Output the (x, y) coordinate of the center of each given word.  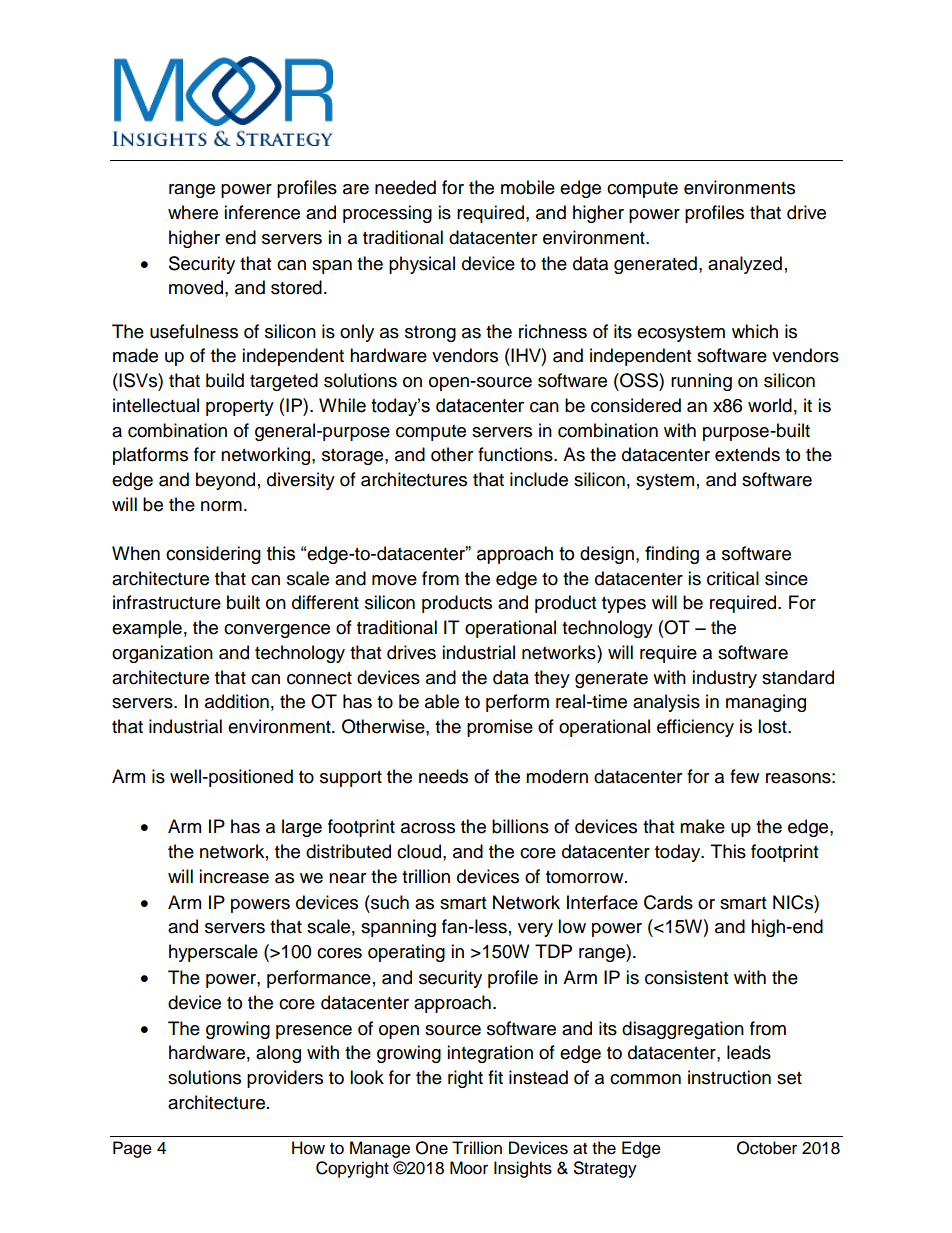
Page (132, 1149)
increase (234, 876)
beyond (225, 481)
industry (724, 679)
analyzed (745, 265)
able (442, 701)
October (767, 1148)
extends (747, 454)
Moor (469, 1168)
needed (405, 187)
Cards (668, 902)
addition (237, 701)
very (535, 930)
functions (516, 454)
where (193, 212)
